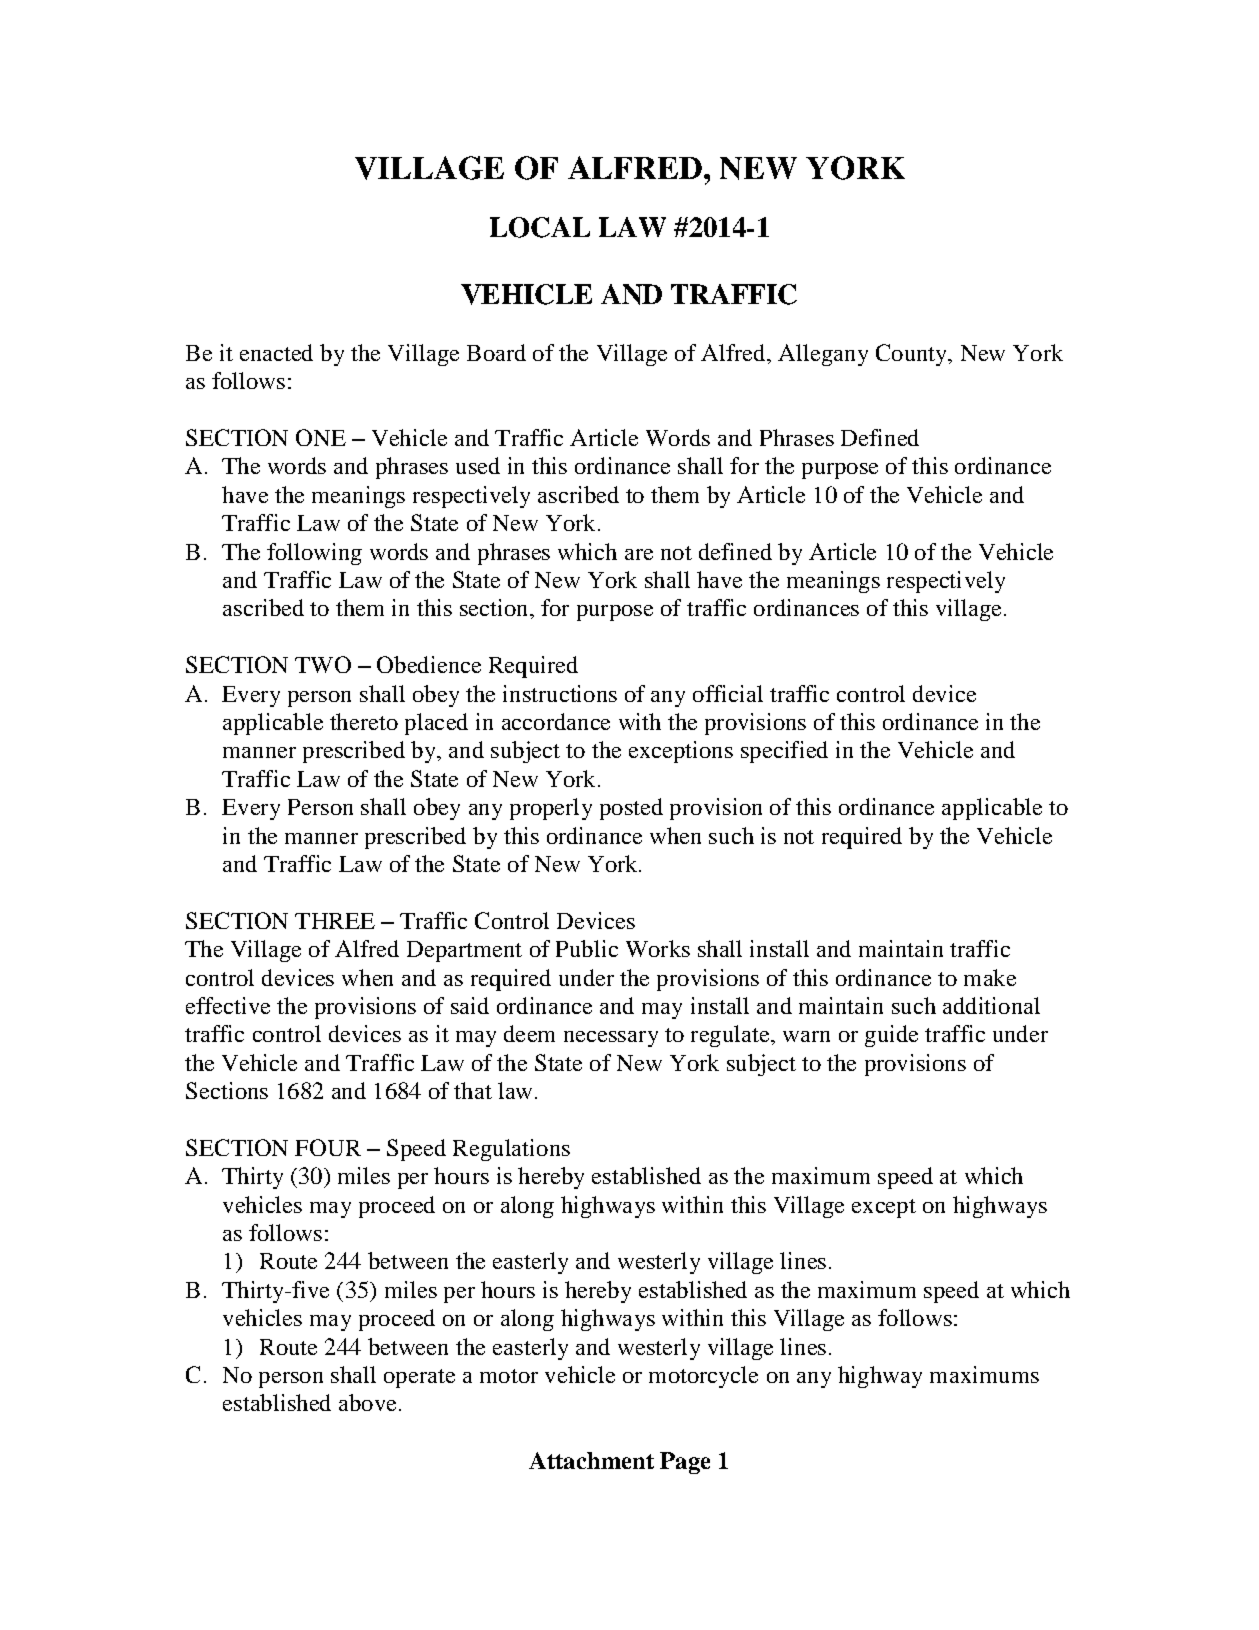 The width and height of the screenshot is (1259, 1630). Describe the element at coordinates (685, 1463) in the screenshot. I see `Page` at that location.
